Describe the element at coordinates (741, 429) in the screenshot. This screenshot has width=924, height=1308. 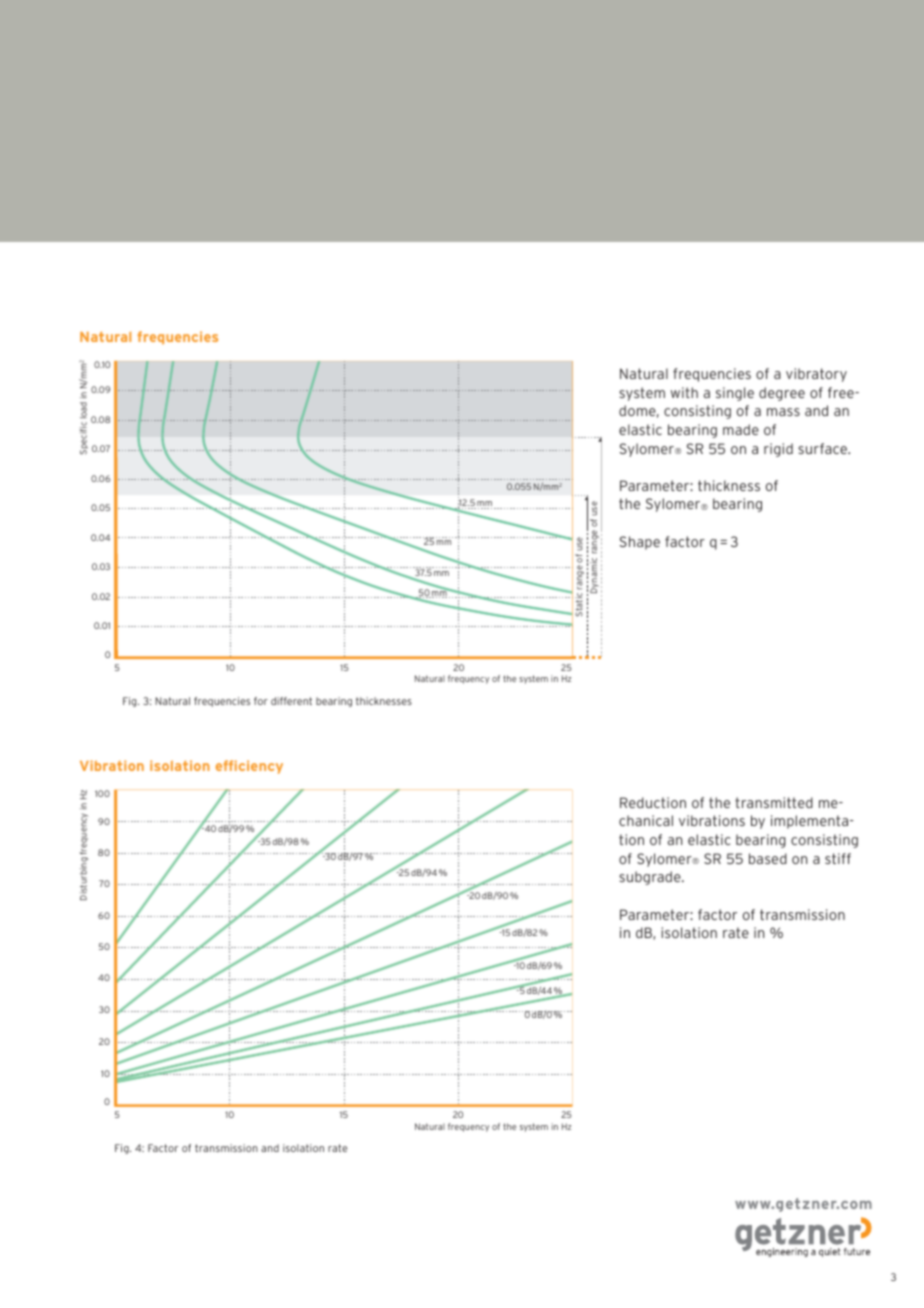
I see `made` at that location.
